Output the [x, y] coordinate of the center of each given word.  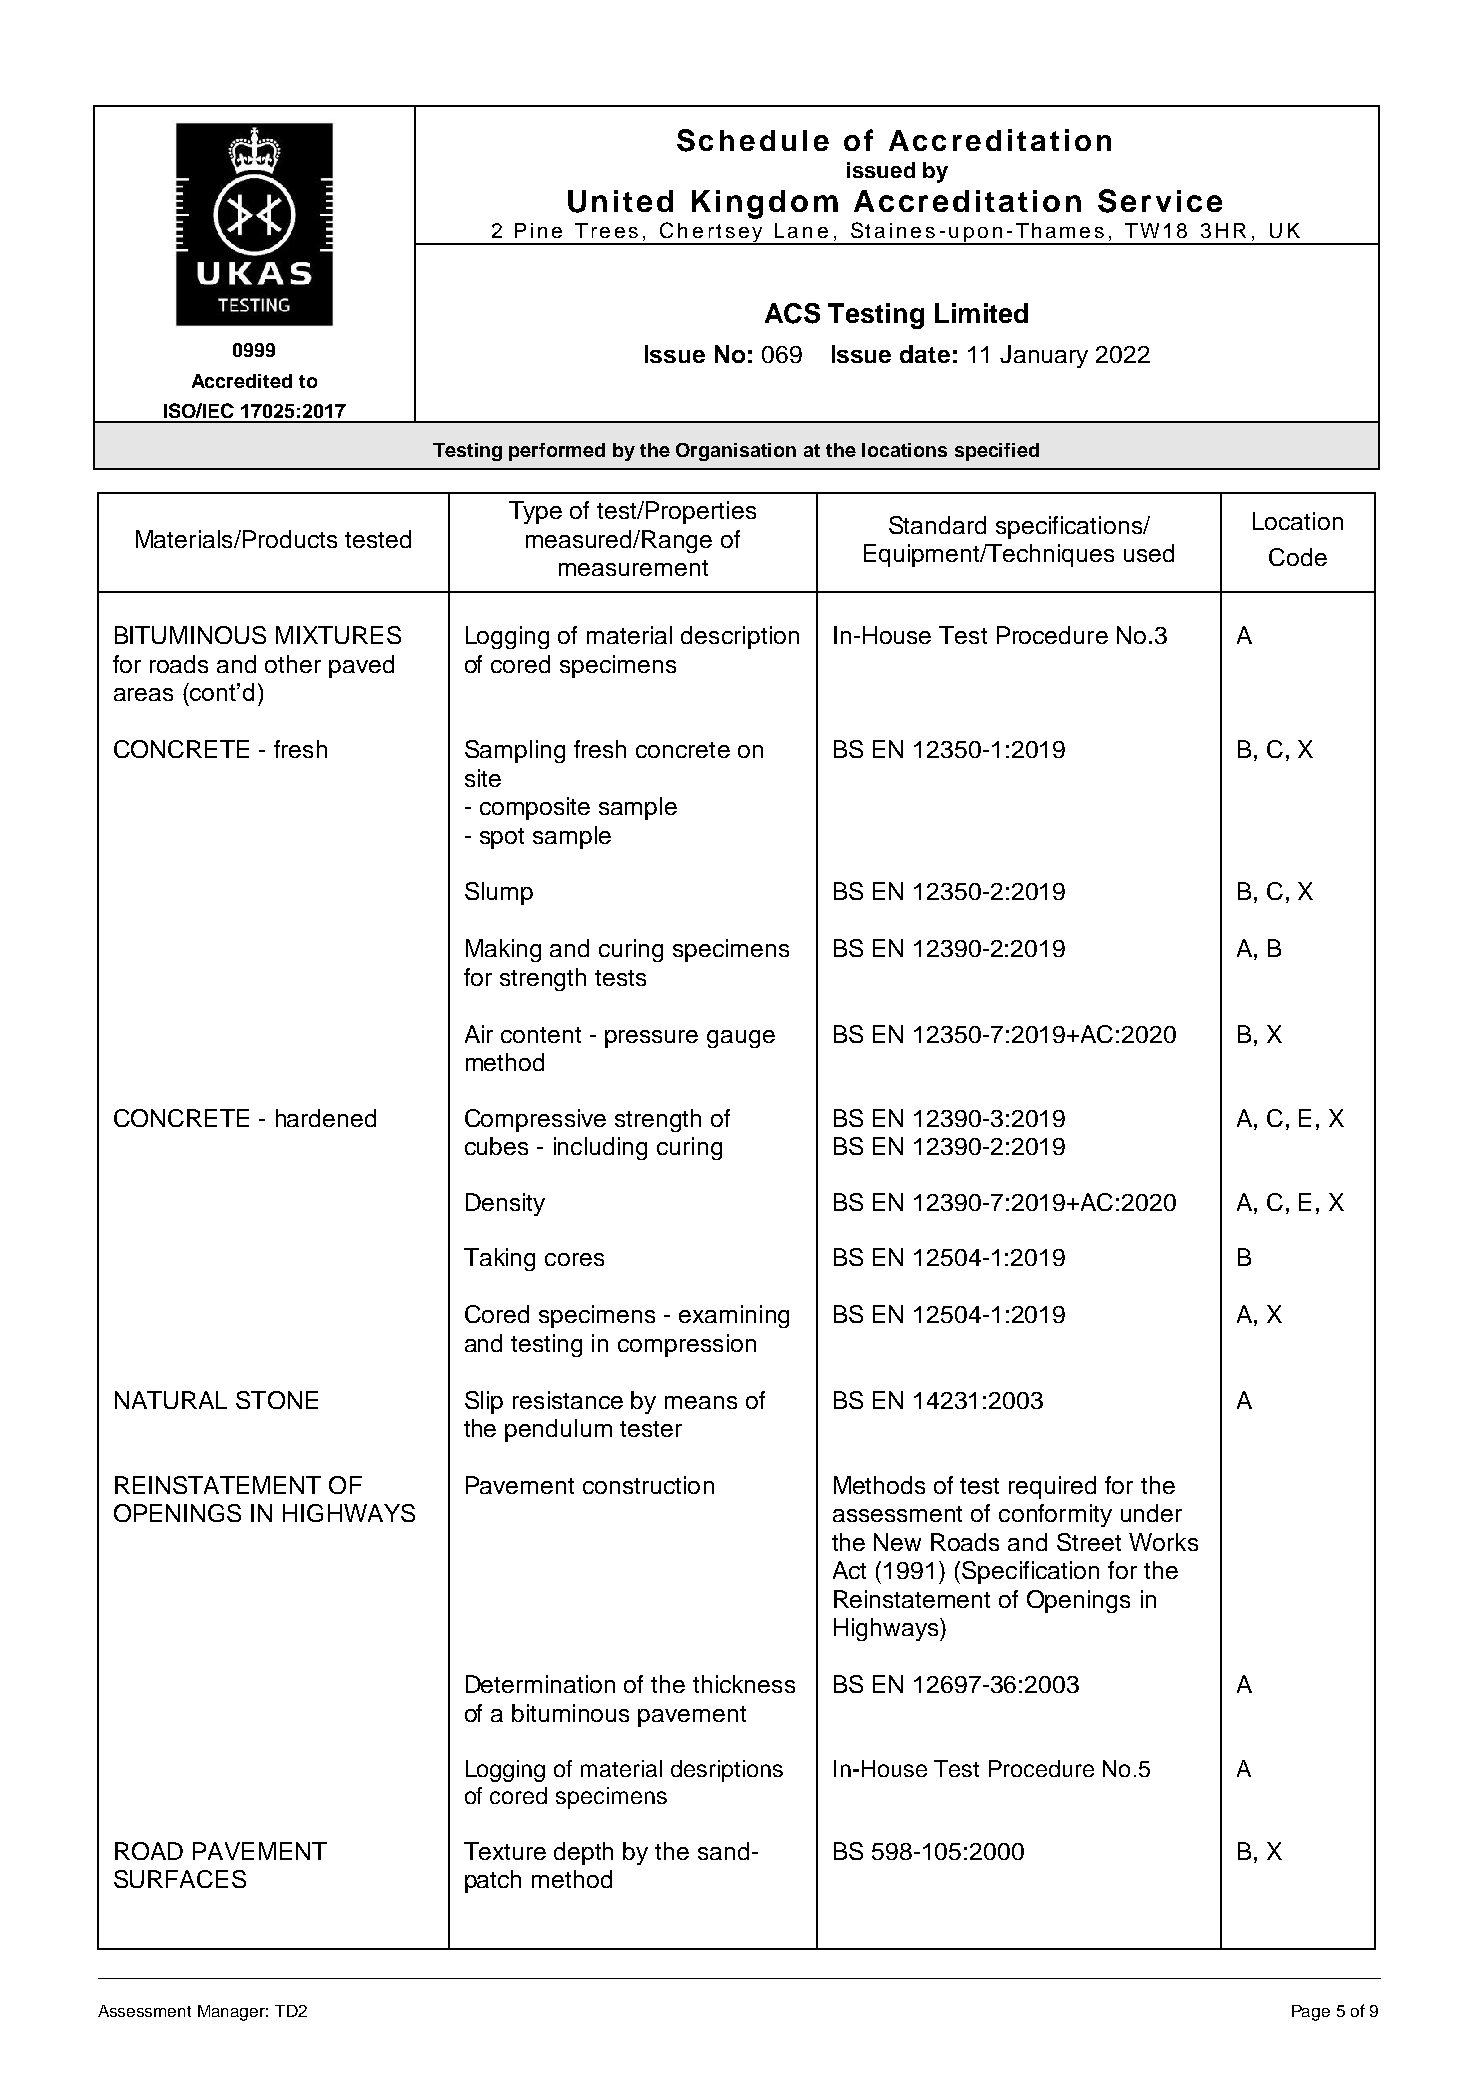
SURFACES [180, 1879]
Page [1311, 2013]
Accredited [242, 381]
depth [583, 1853]
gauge [741, 1039]
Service [1160, 201]
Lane [801, 230]
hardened [326, 1118]
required [1052, 1487]
